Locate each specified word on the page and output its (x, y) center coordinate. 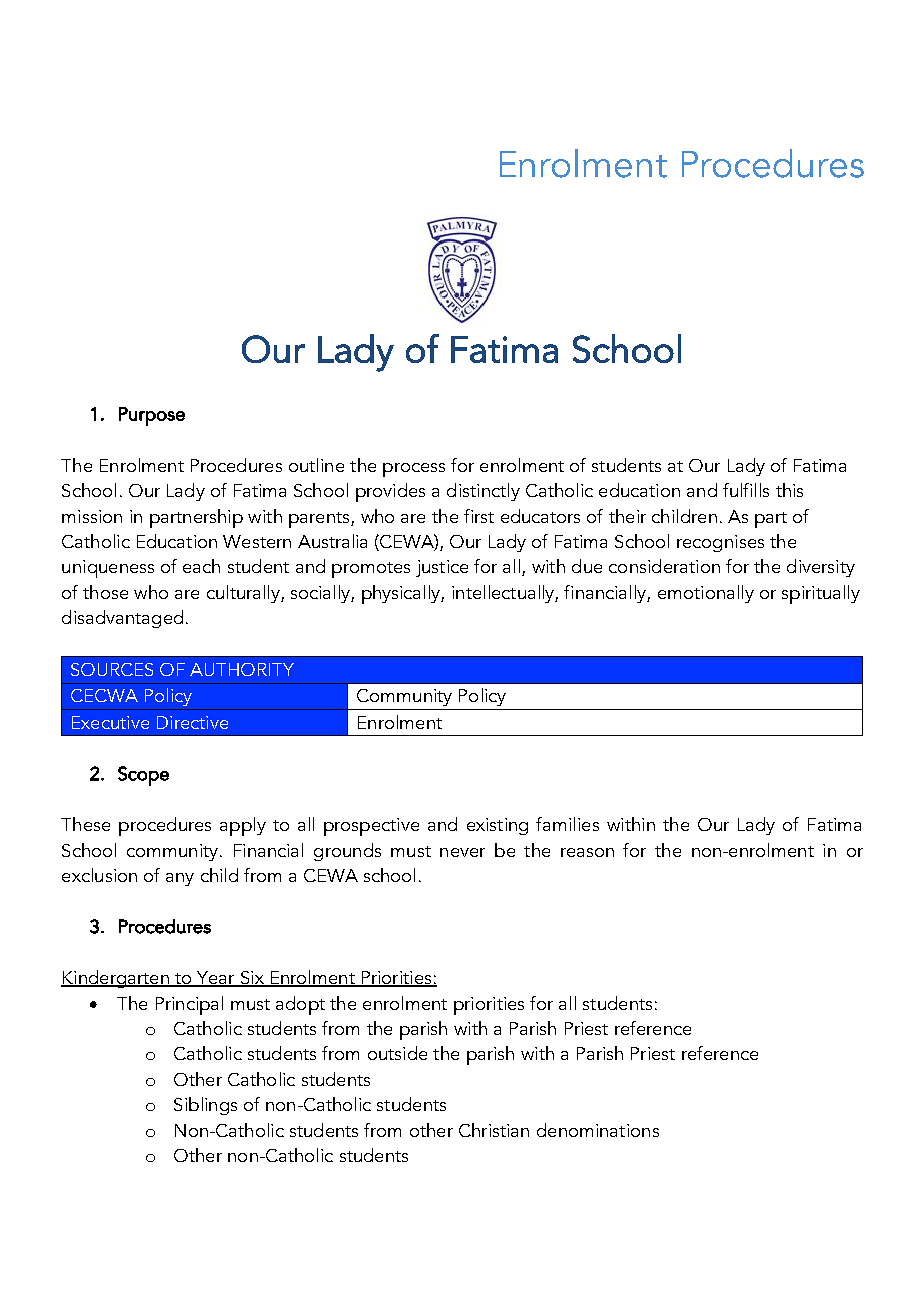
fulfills (746, 490)
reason (587, 852)
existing (497, 826)
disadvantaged (122, 619)
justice (442, 568)
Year (216, 979)
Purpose (152, 416)
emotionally (706, 594)
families (567, 824)
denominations (598, 1130)
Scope (143, 776)
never (462, 852)
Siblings (205, 1106)
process (414, 470)
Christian (494, 1130)
